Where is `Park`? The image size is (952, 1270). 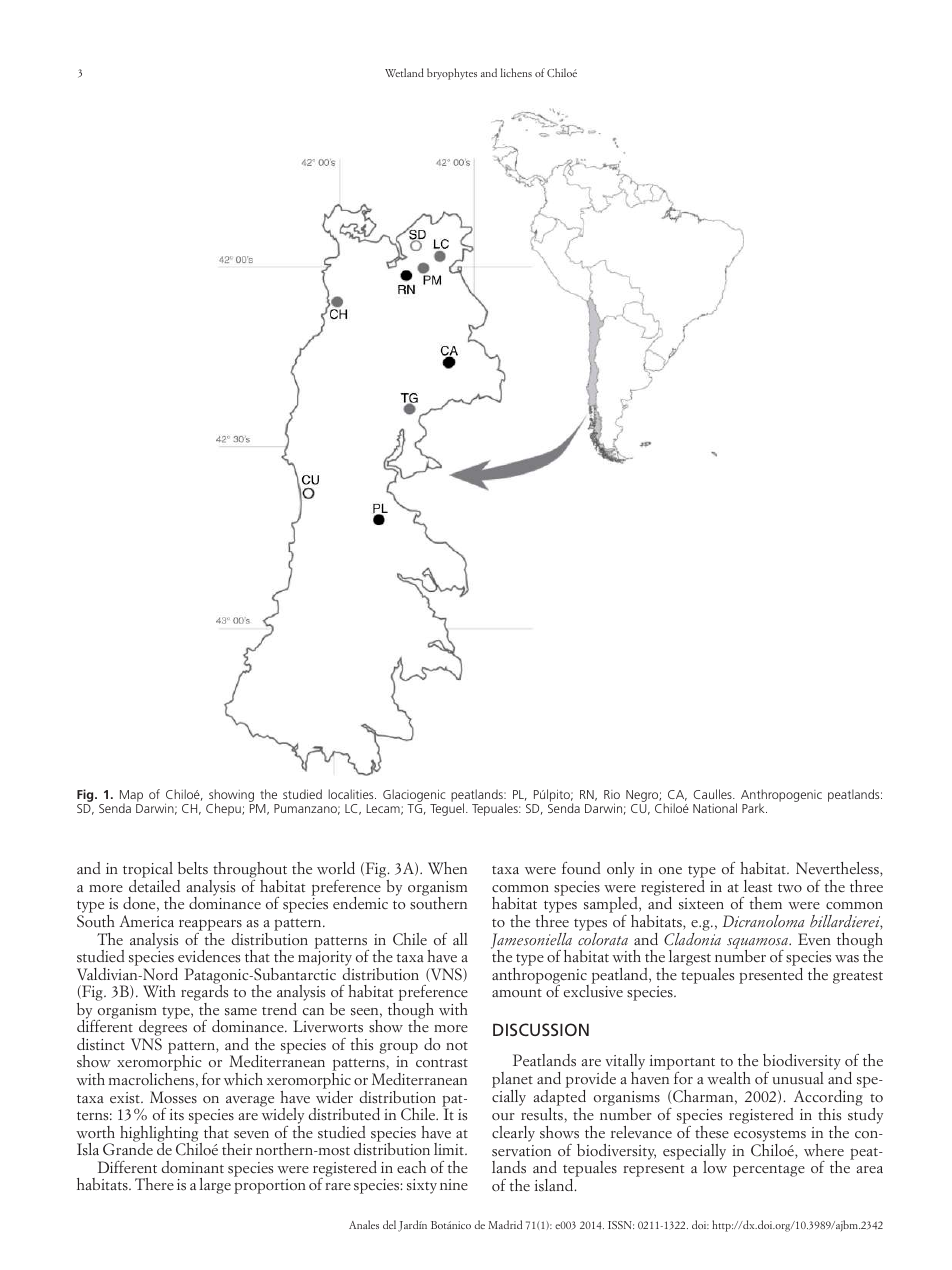 Park is located at coordinates (754, 808).
